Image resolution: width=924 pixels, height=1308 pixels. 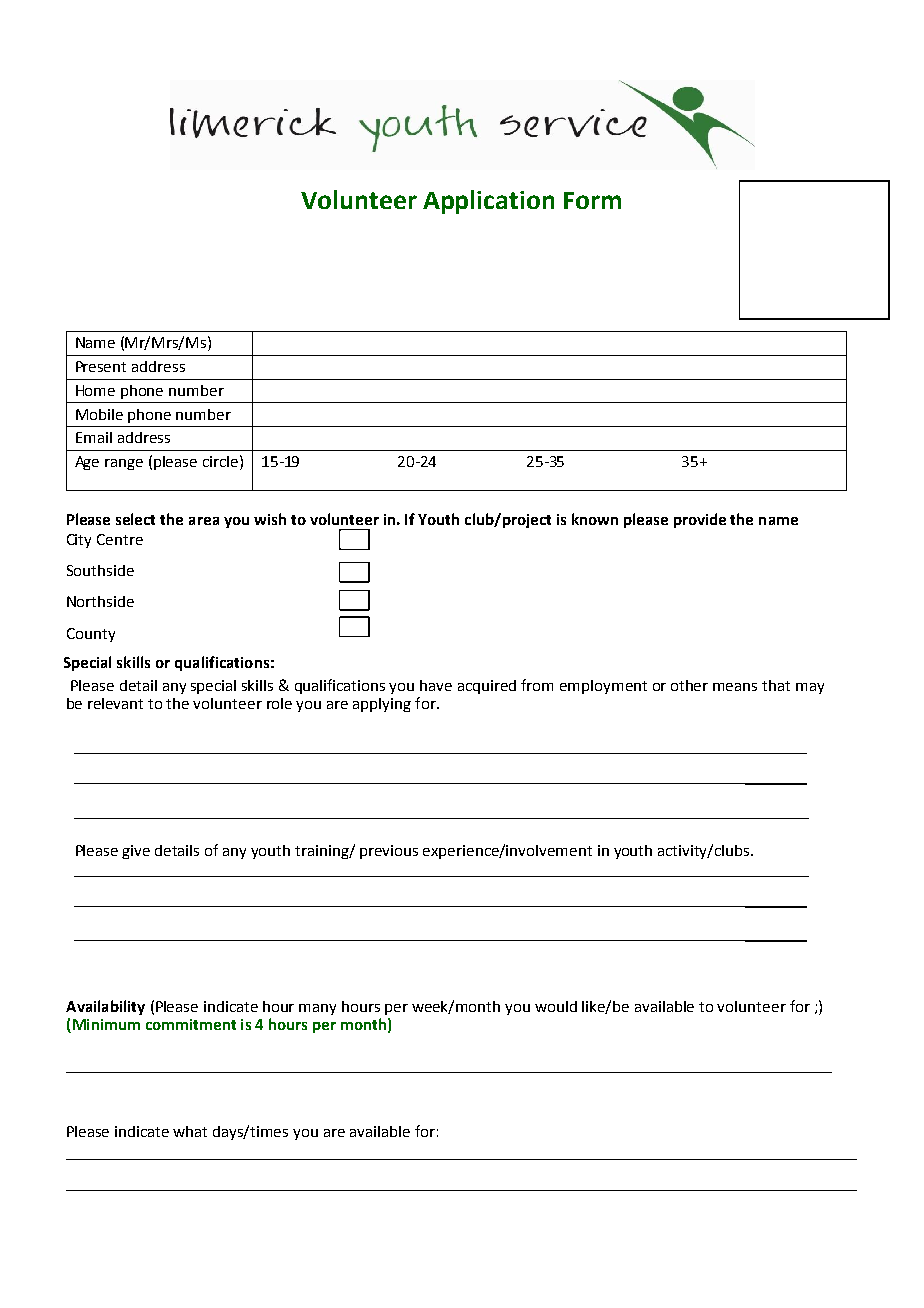 I want to click on Application, so click(x=488, y=202).
